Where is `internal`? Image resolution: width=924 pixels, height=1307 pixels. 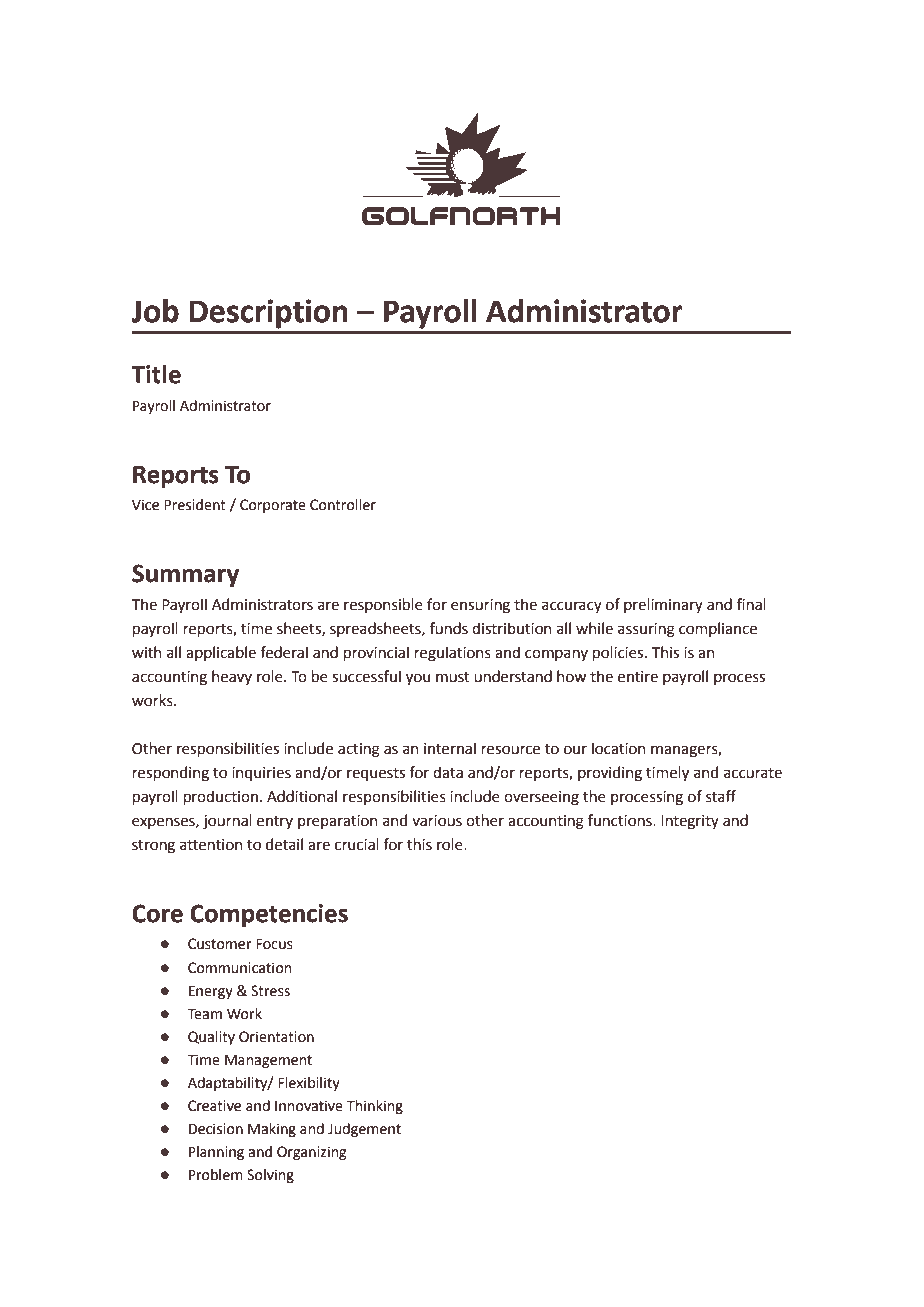
internal is located at coordinates (450, 748).
